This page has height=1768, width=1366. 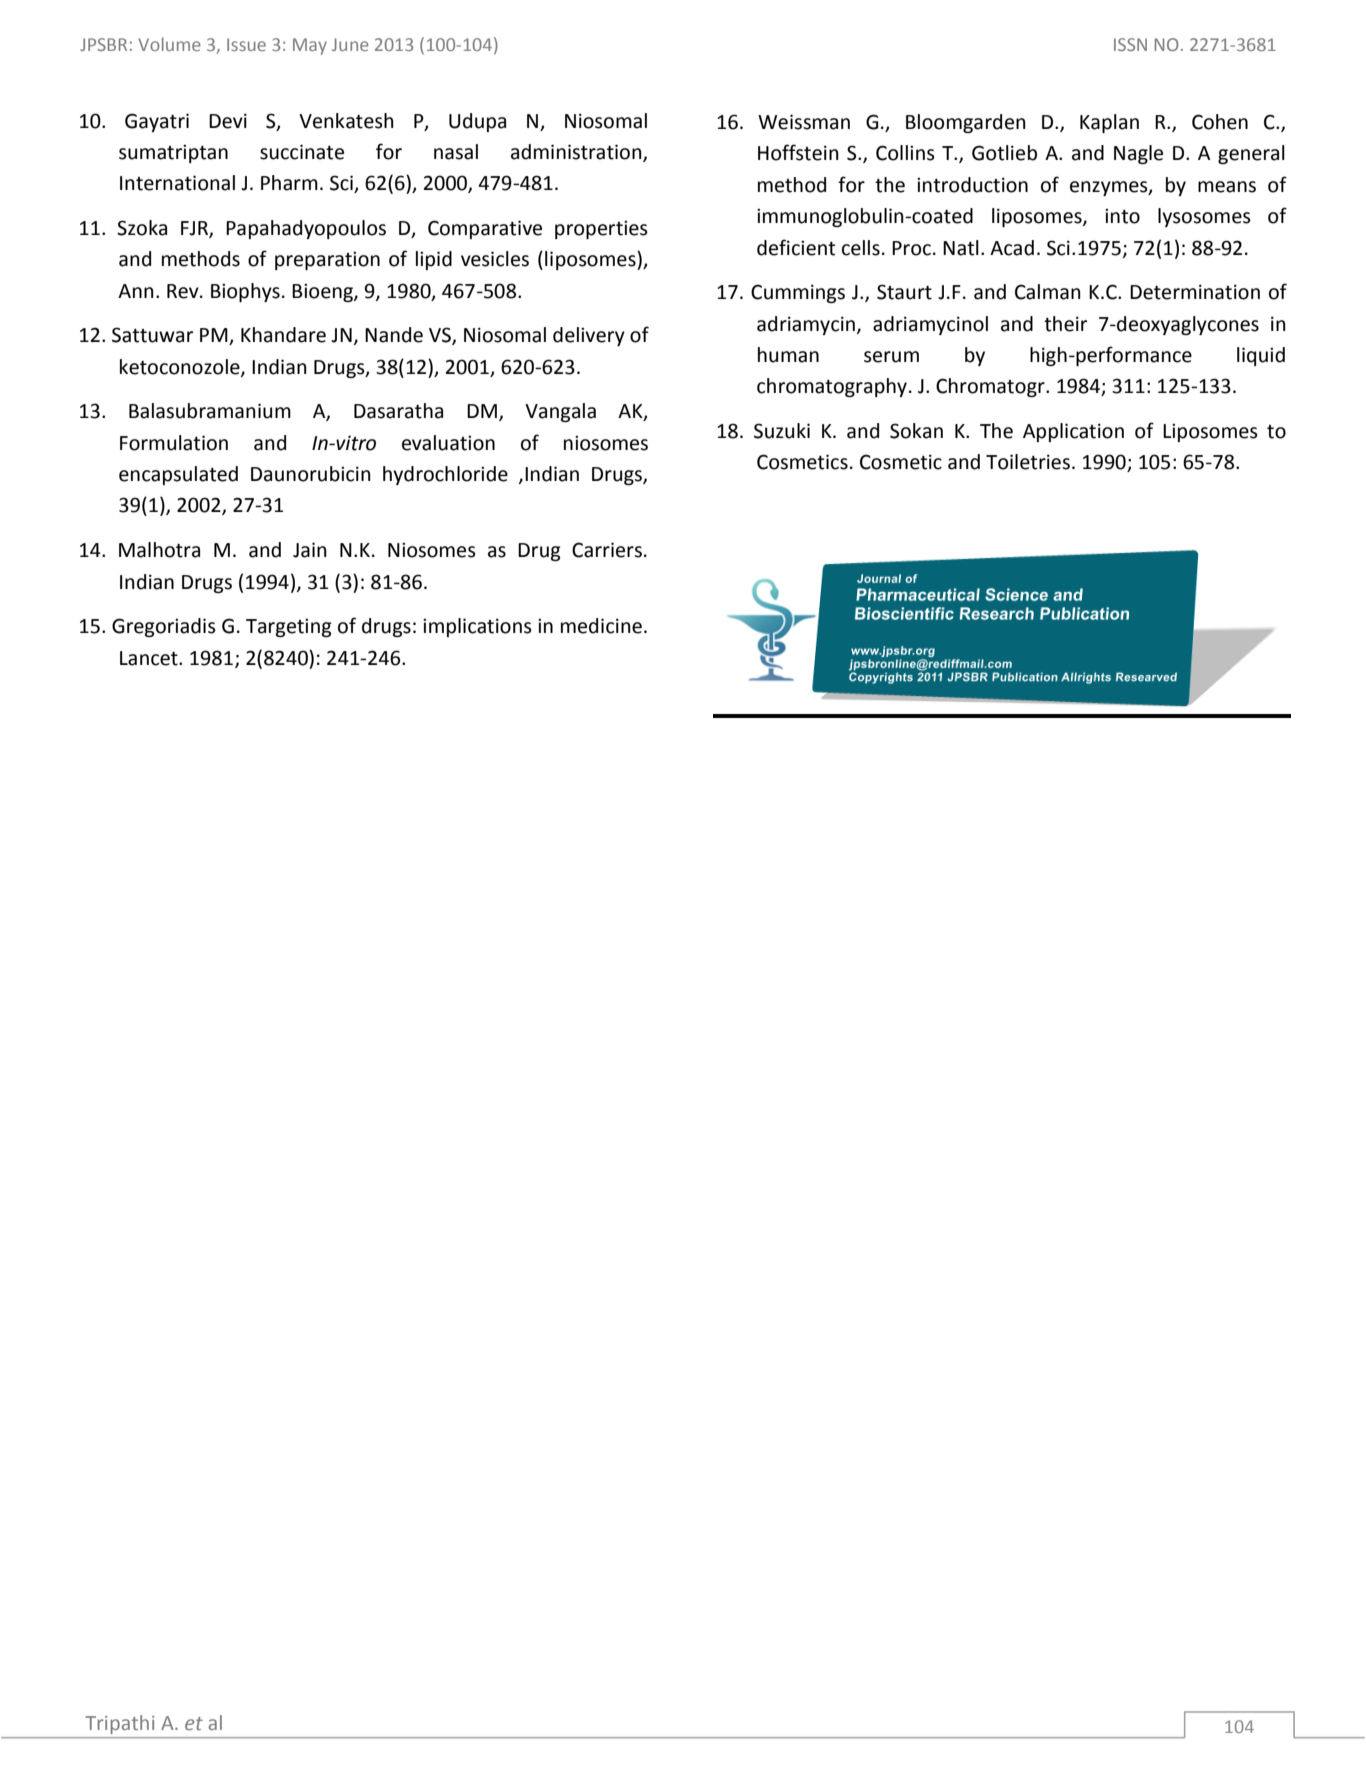 I want to click on Targeting, so click(x=289, y=627).
